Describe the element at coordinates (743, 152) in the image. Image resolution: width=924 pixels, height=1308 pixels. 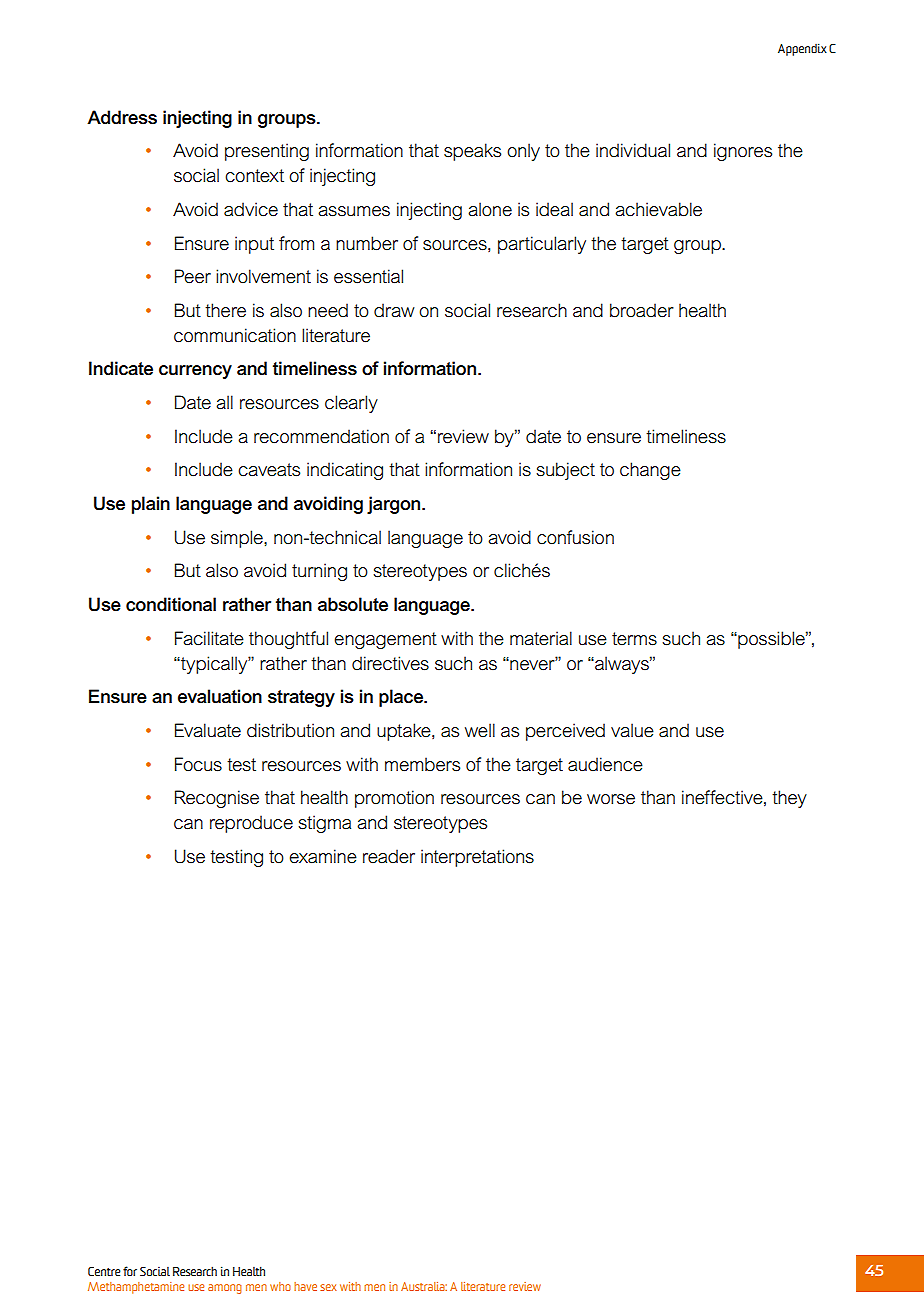
I see `ignores` at that location.
